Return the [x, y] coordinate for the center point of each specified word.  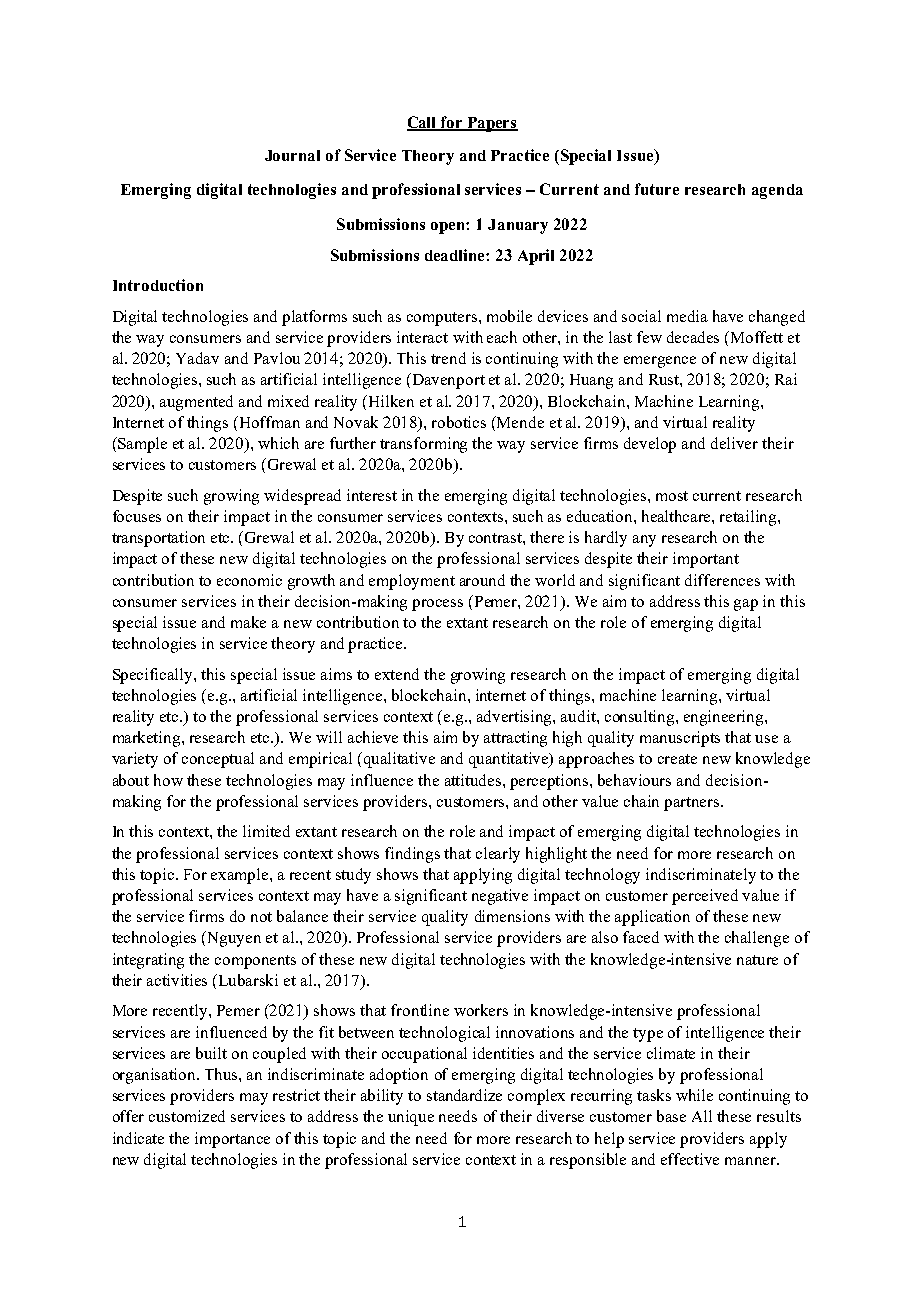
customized [187, 1116]
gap [746, 605]
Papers [491, 124]
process [437, 605]
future [657, 189]
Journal [292, 155]
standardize [464, 1095]
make [248, 622]
